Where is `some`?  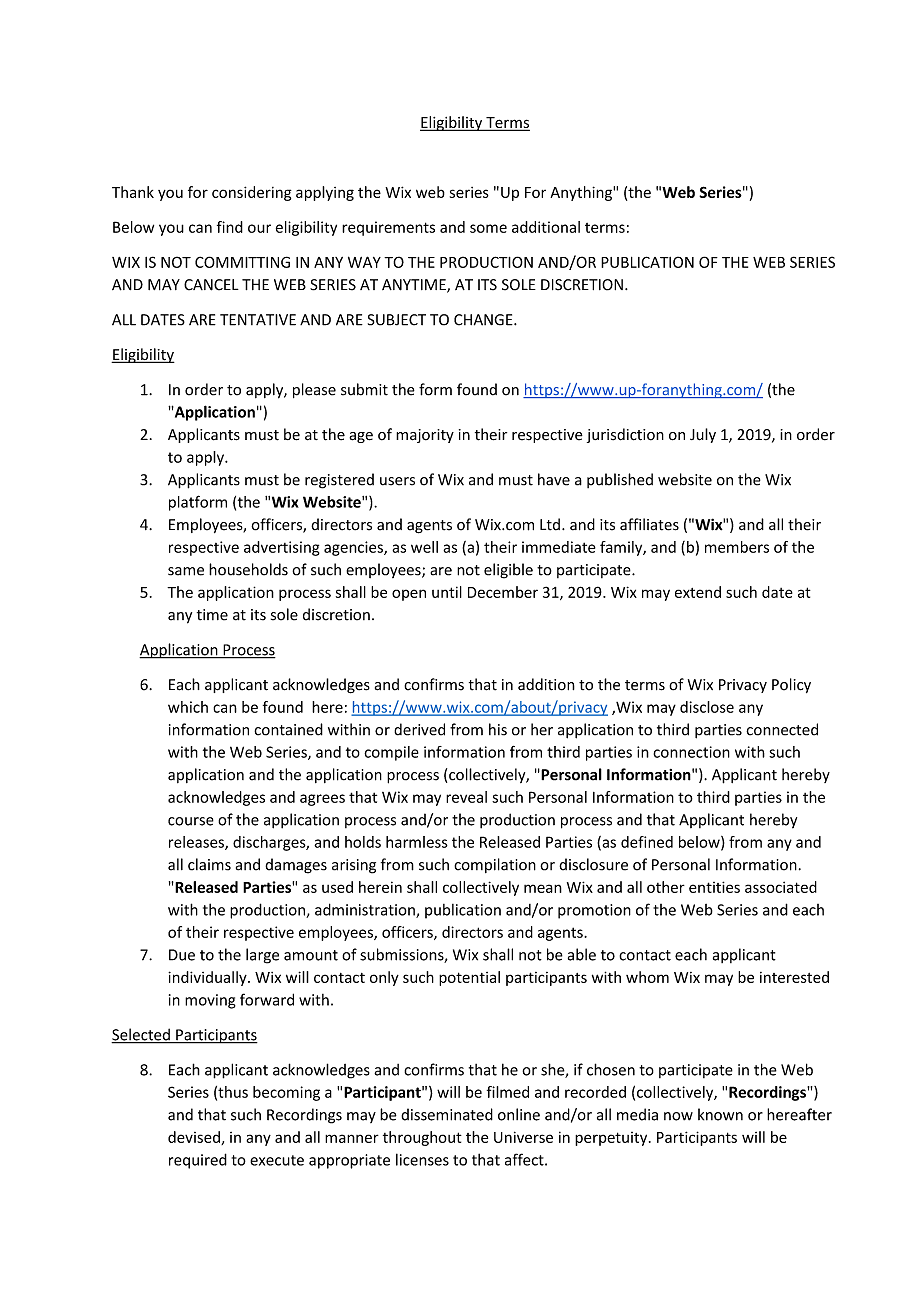 some is located at coordinates (488, 228).
